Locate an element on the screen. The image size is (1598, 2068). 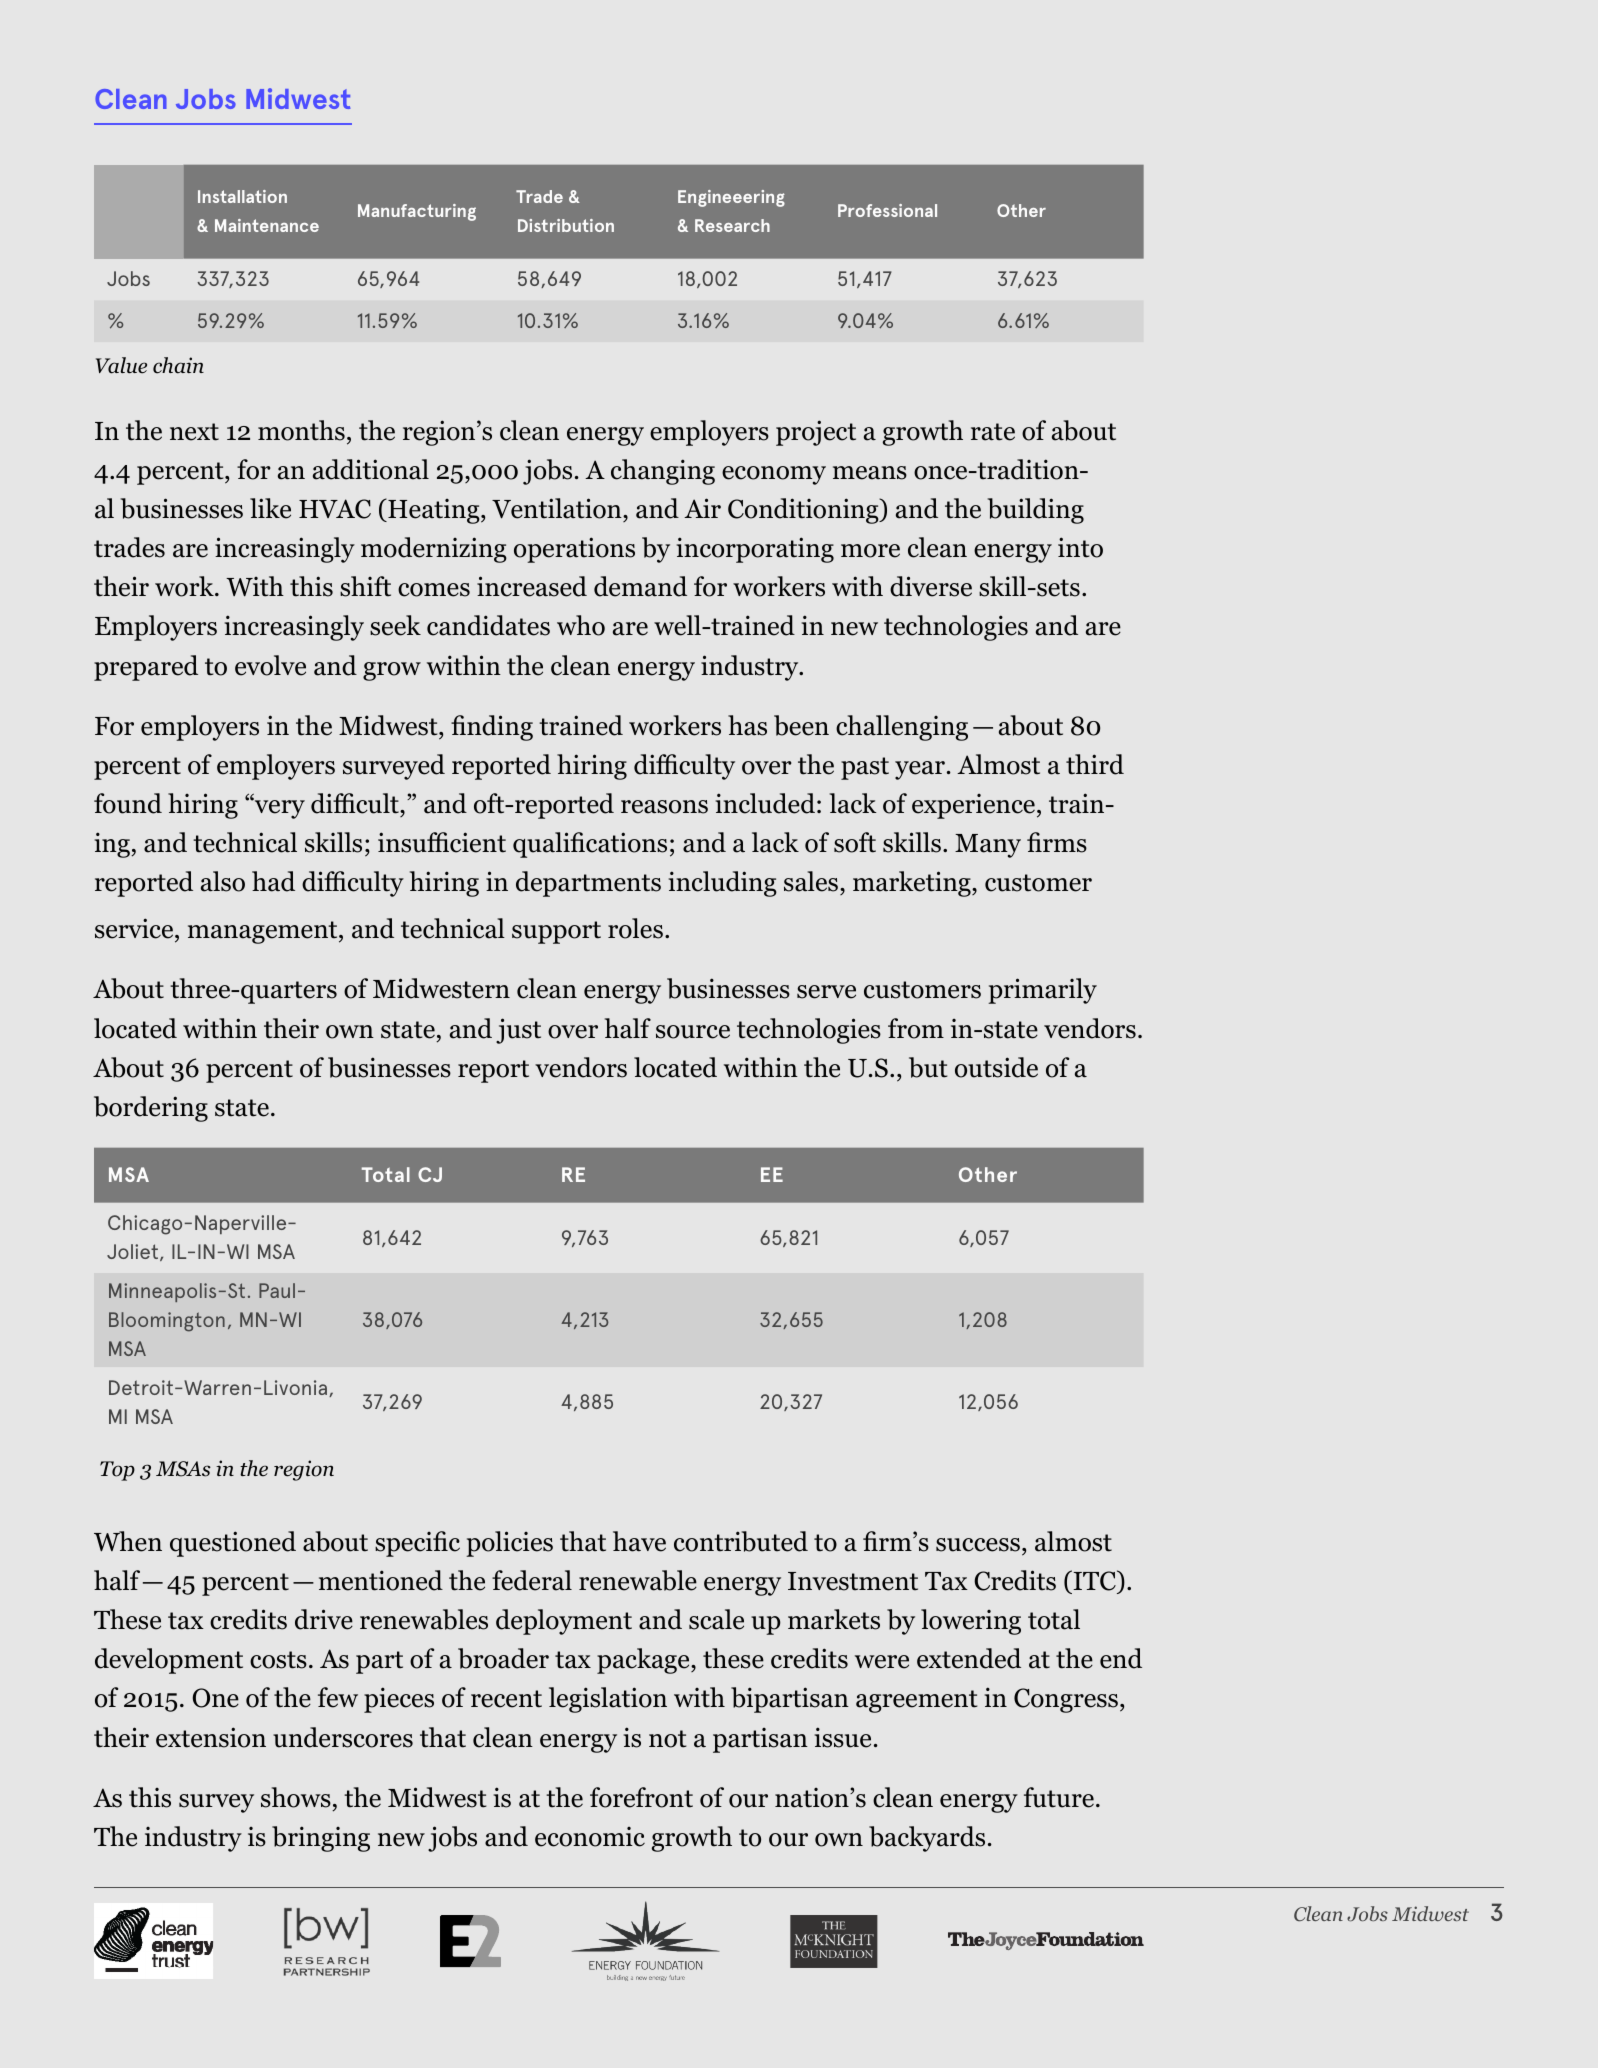
forefront is located at coordinates (641, 1797).
